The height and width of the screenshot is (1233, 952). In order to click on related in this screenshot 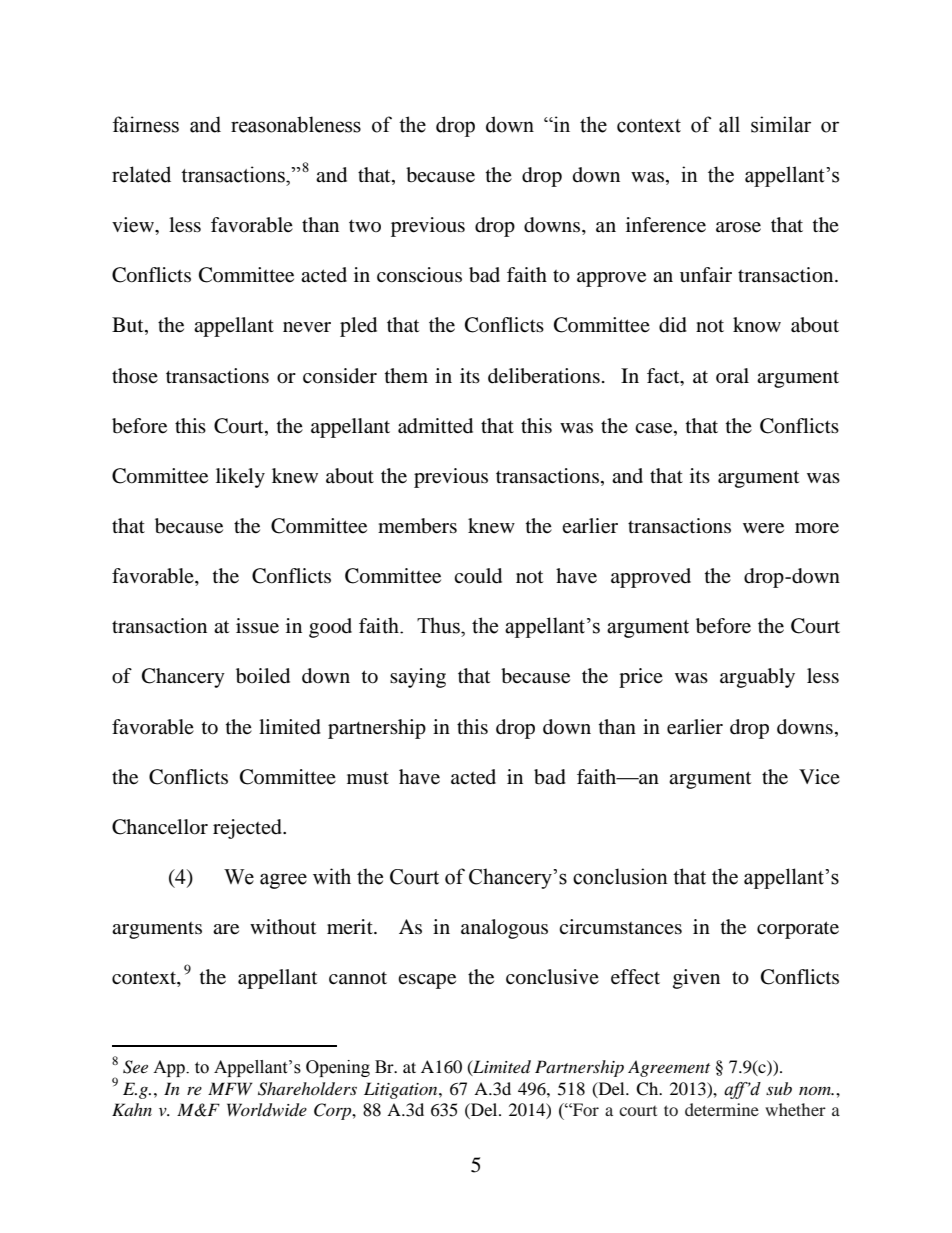, I will do `click(141, 174)`.
